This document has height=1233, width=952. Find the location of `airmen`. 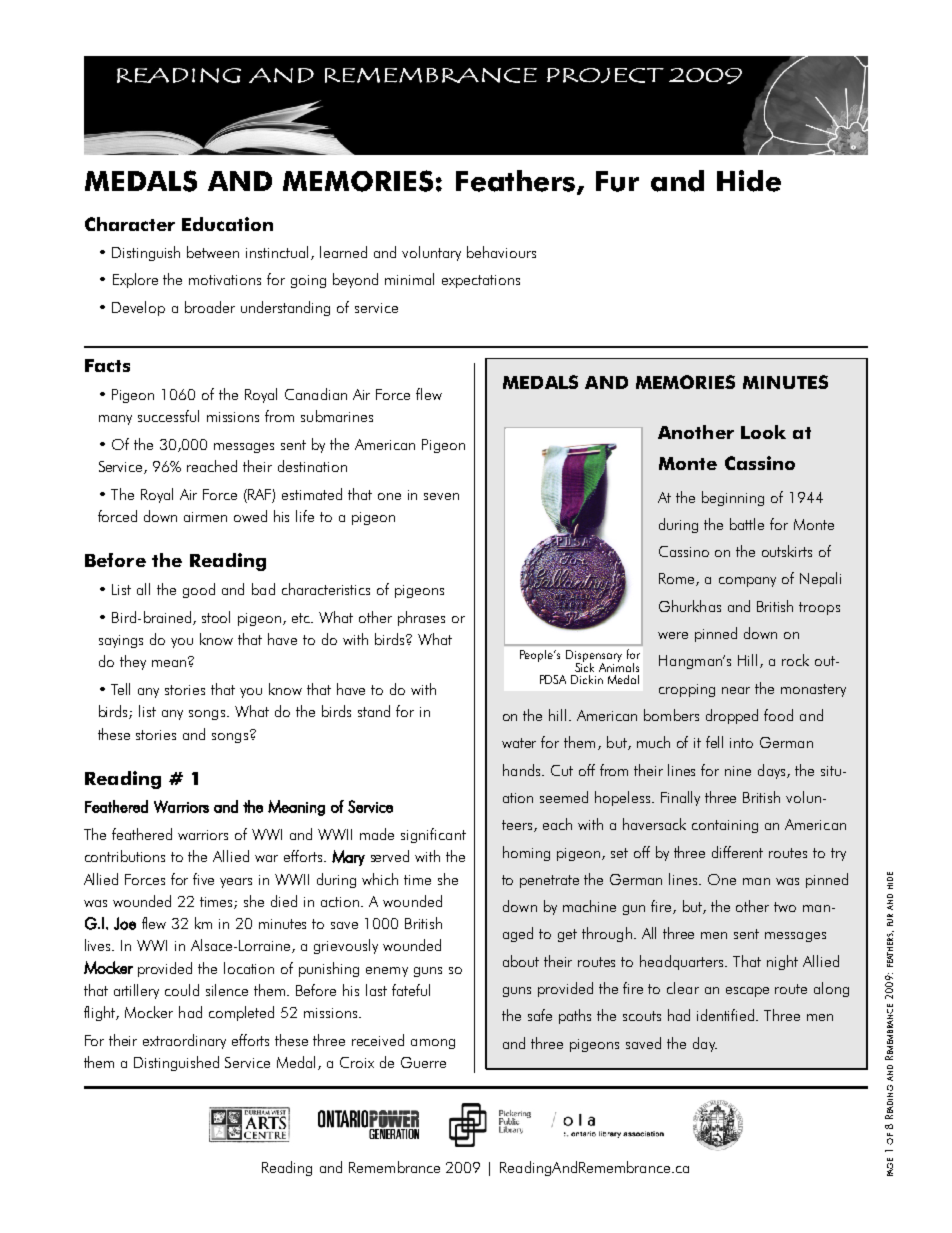

airmen is located at coordinates (205, 517).
